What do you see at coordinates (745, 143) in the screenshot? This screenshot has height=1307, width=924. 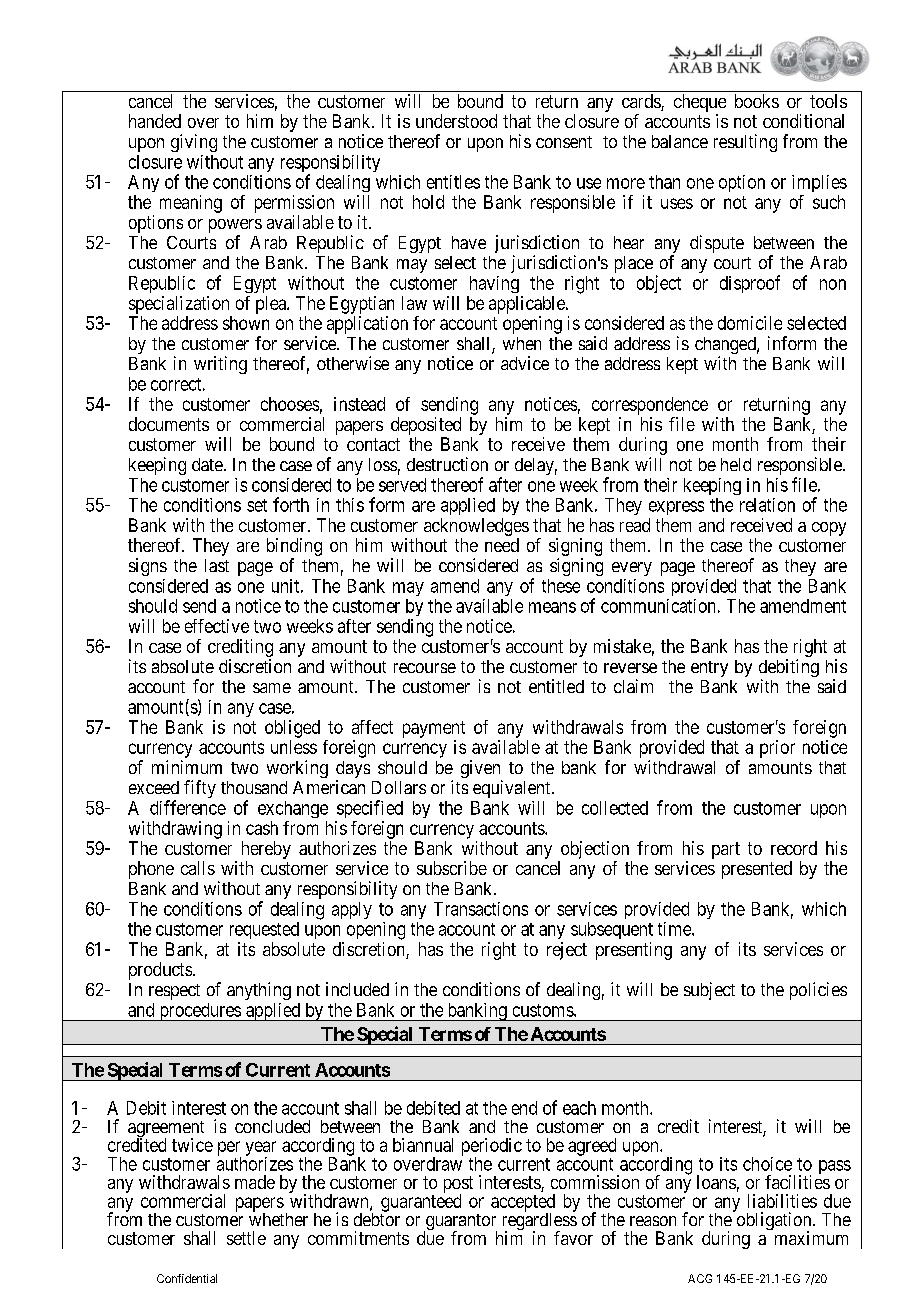 I see `resulting` at bounding box center [745, 143].
